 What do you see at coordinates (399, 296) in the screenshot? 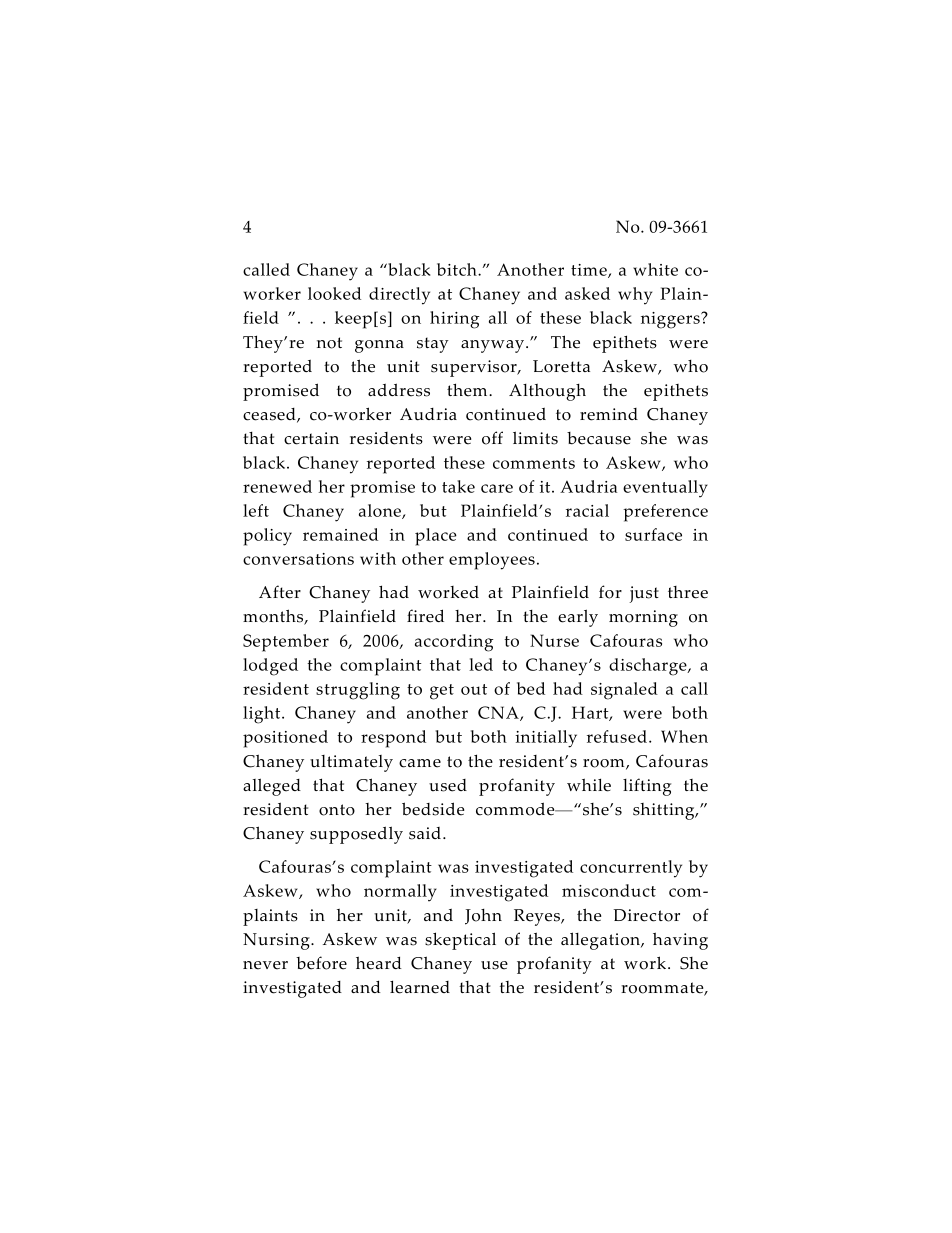
I see `directly` at bounding box center [399, 296].
